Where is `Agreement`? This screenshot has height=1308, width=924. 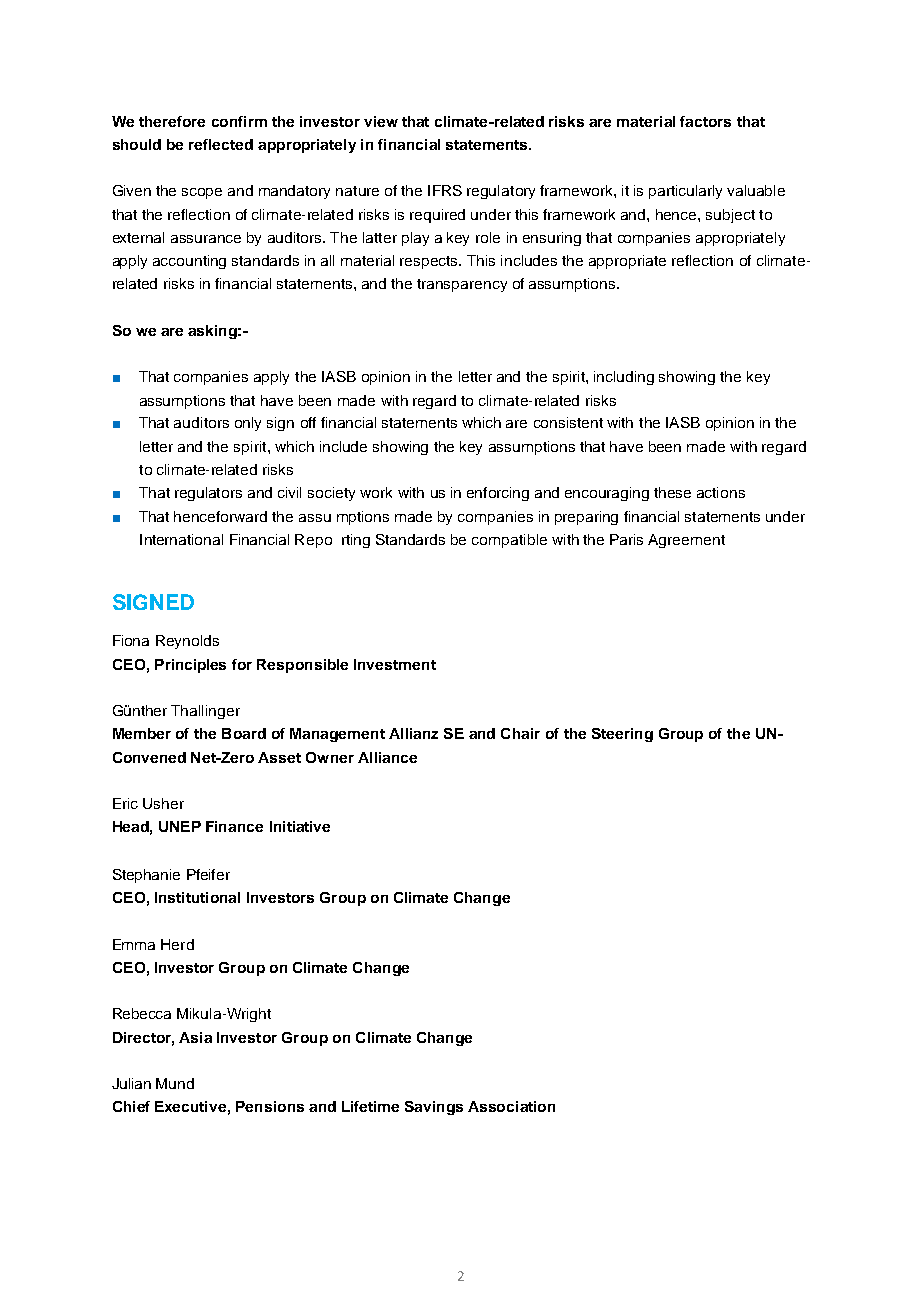 Agreement is located at coordinates (686, 541).
